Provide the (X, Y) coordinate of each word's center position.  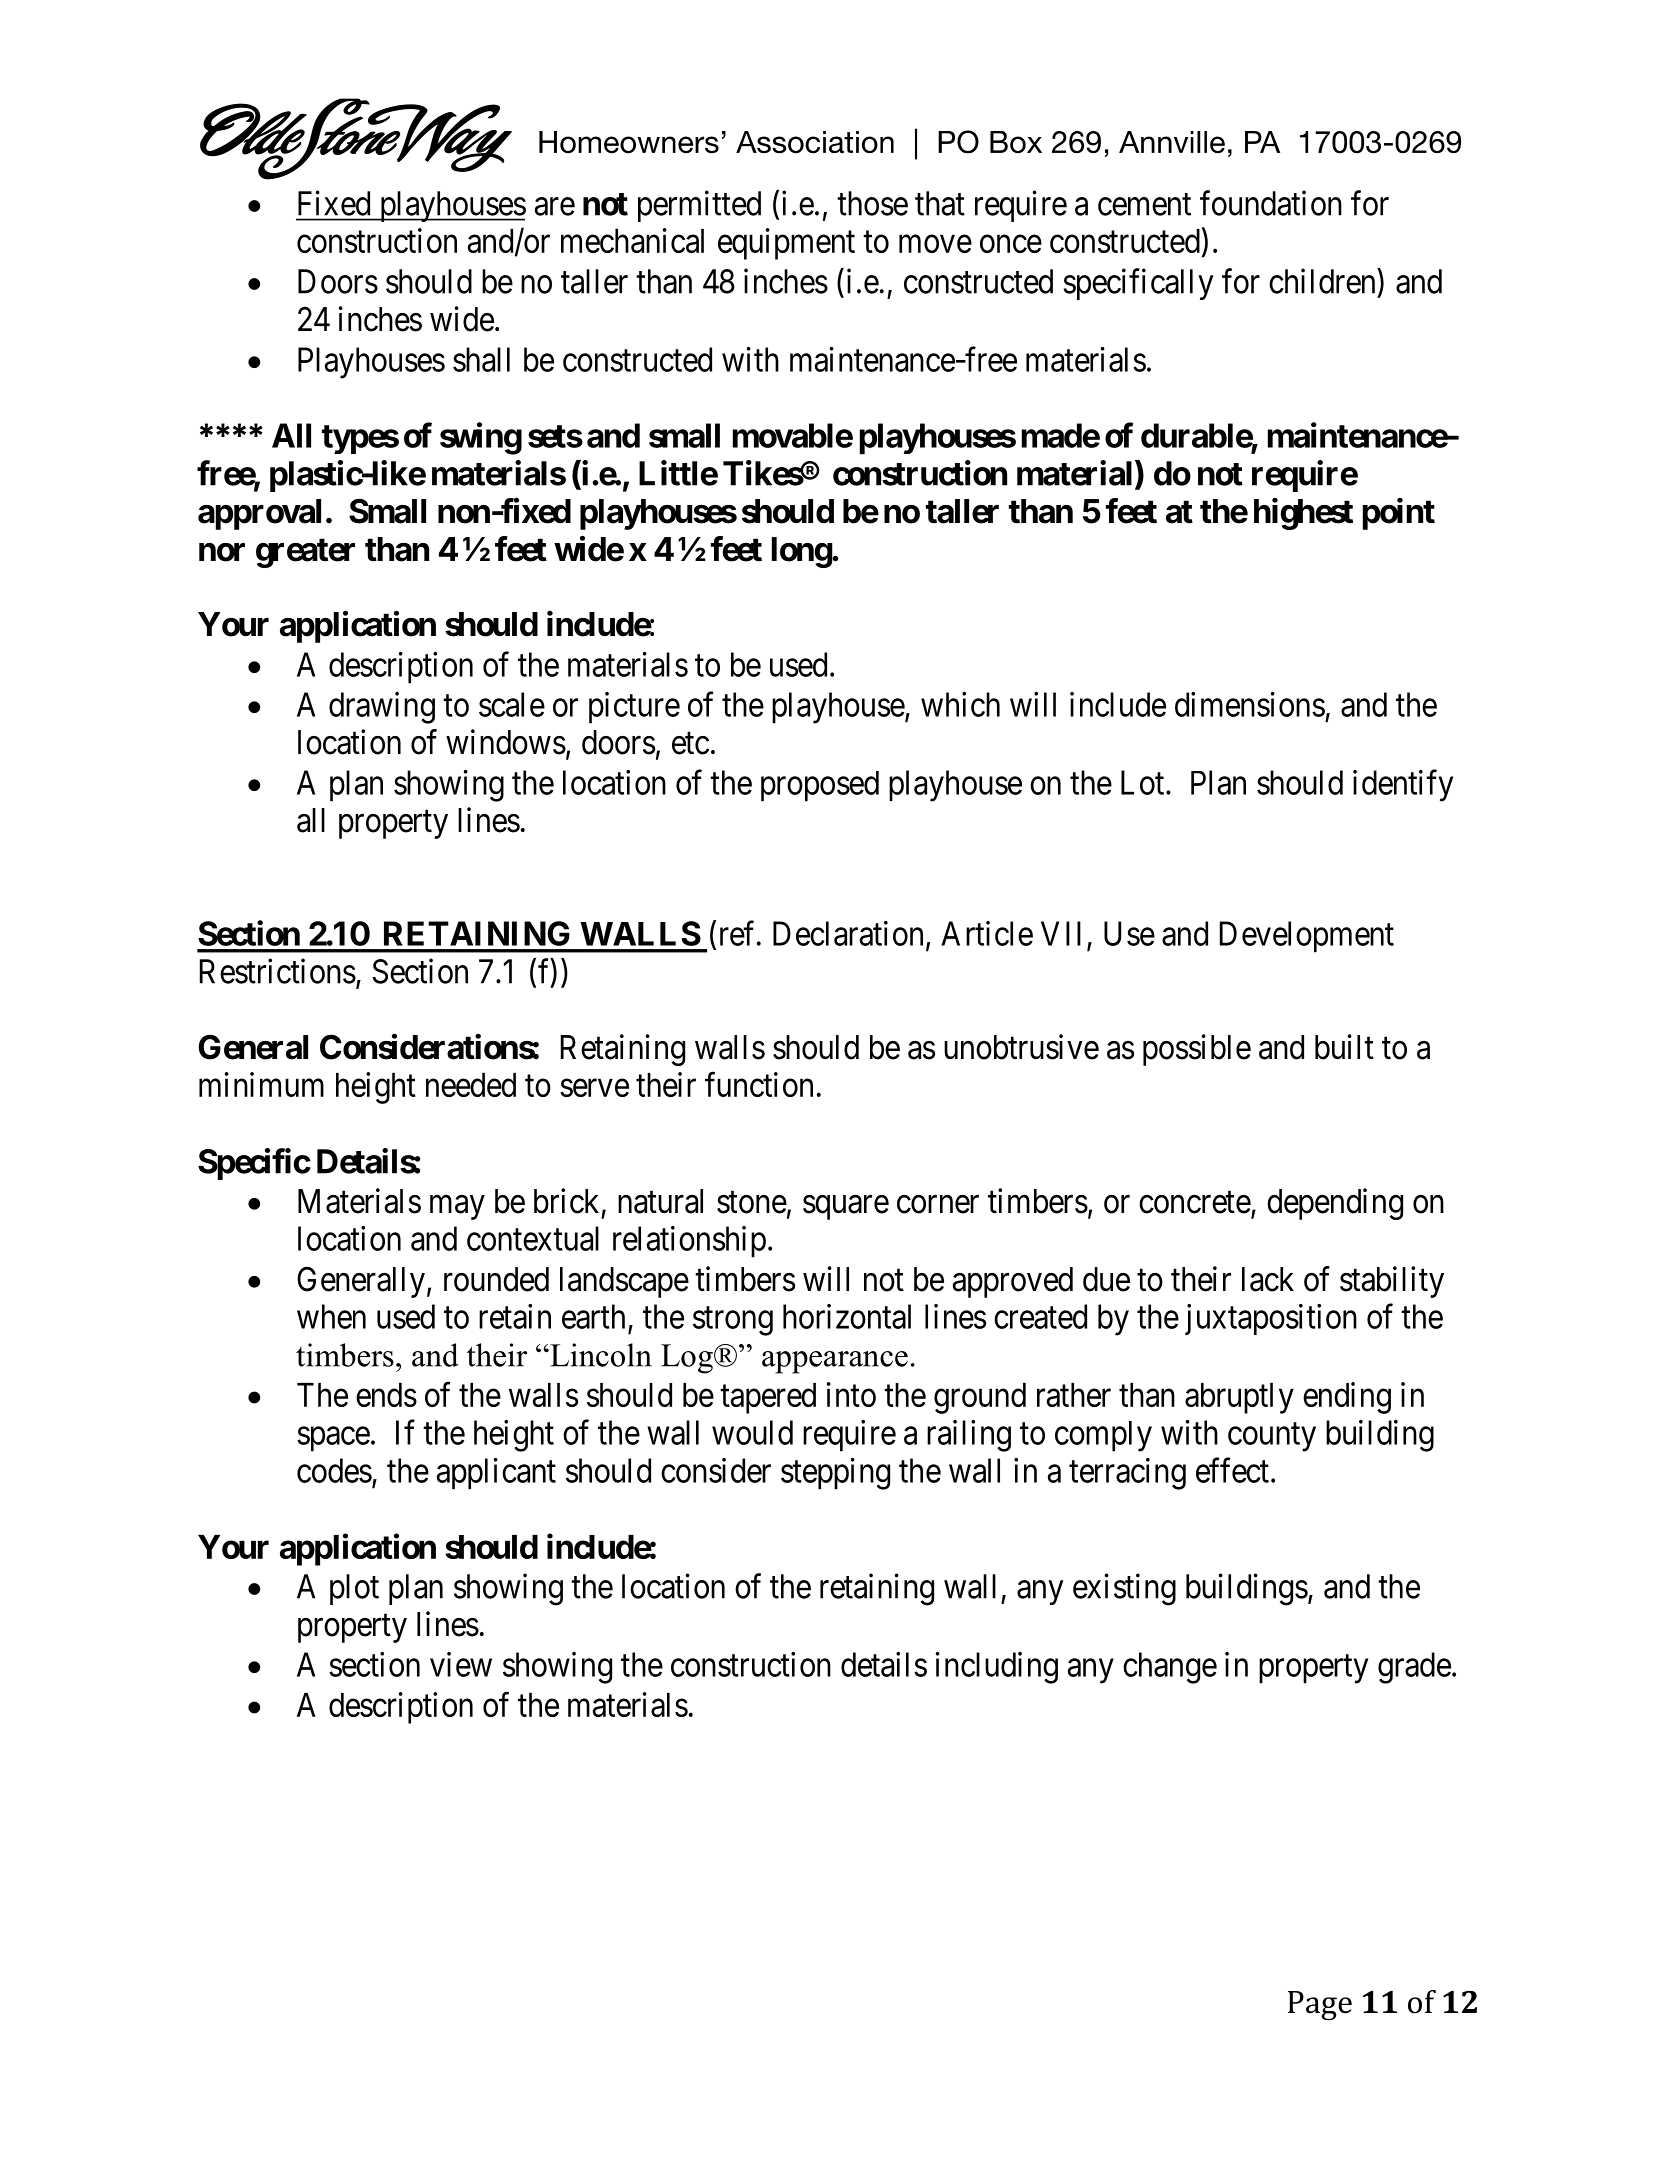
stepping (835, 1474)
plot (354, 1589)
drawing (382, 708)
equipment (786, 244)
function (759, 1084)
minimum (261, 1084)
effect (1232, 1470)
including (997, 1668)
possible (1197, 1050)
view (461, 1664)
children (1323, 281)
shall (481, 359)
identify (1403, 786)
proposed (820, 786)
